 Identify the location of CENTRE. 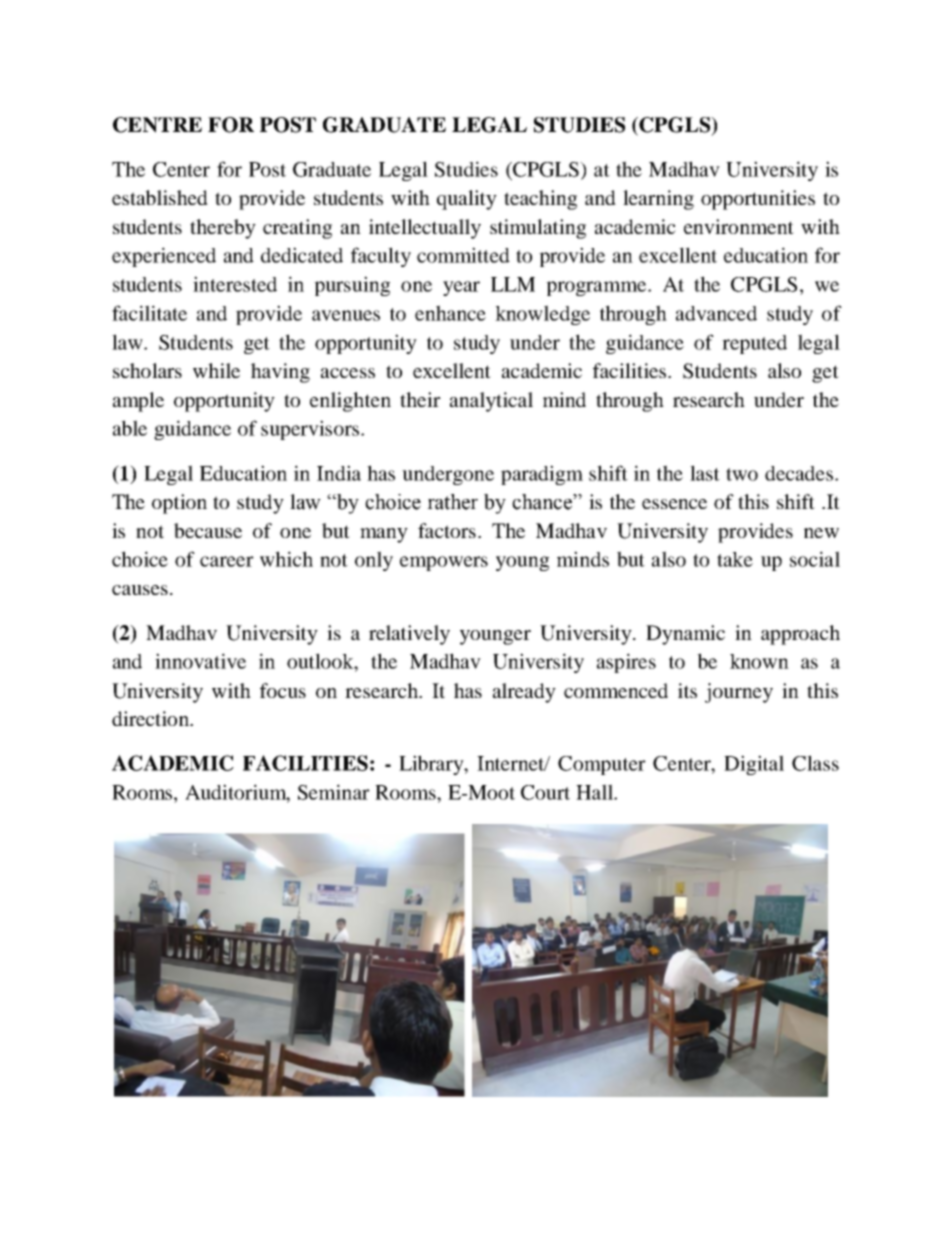
(157, 125).
